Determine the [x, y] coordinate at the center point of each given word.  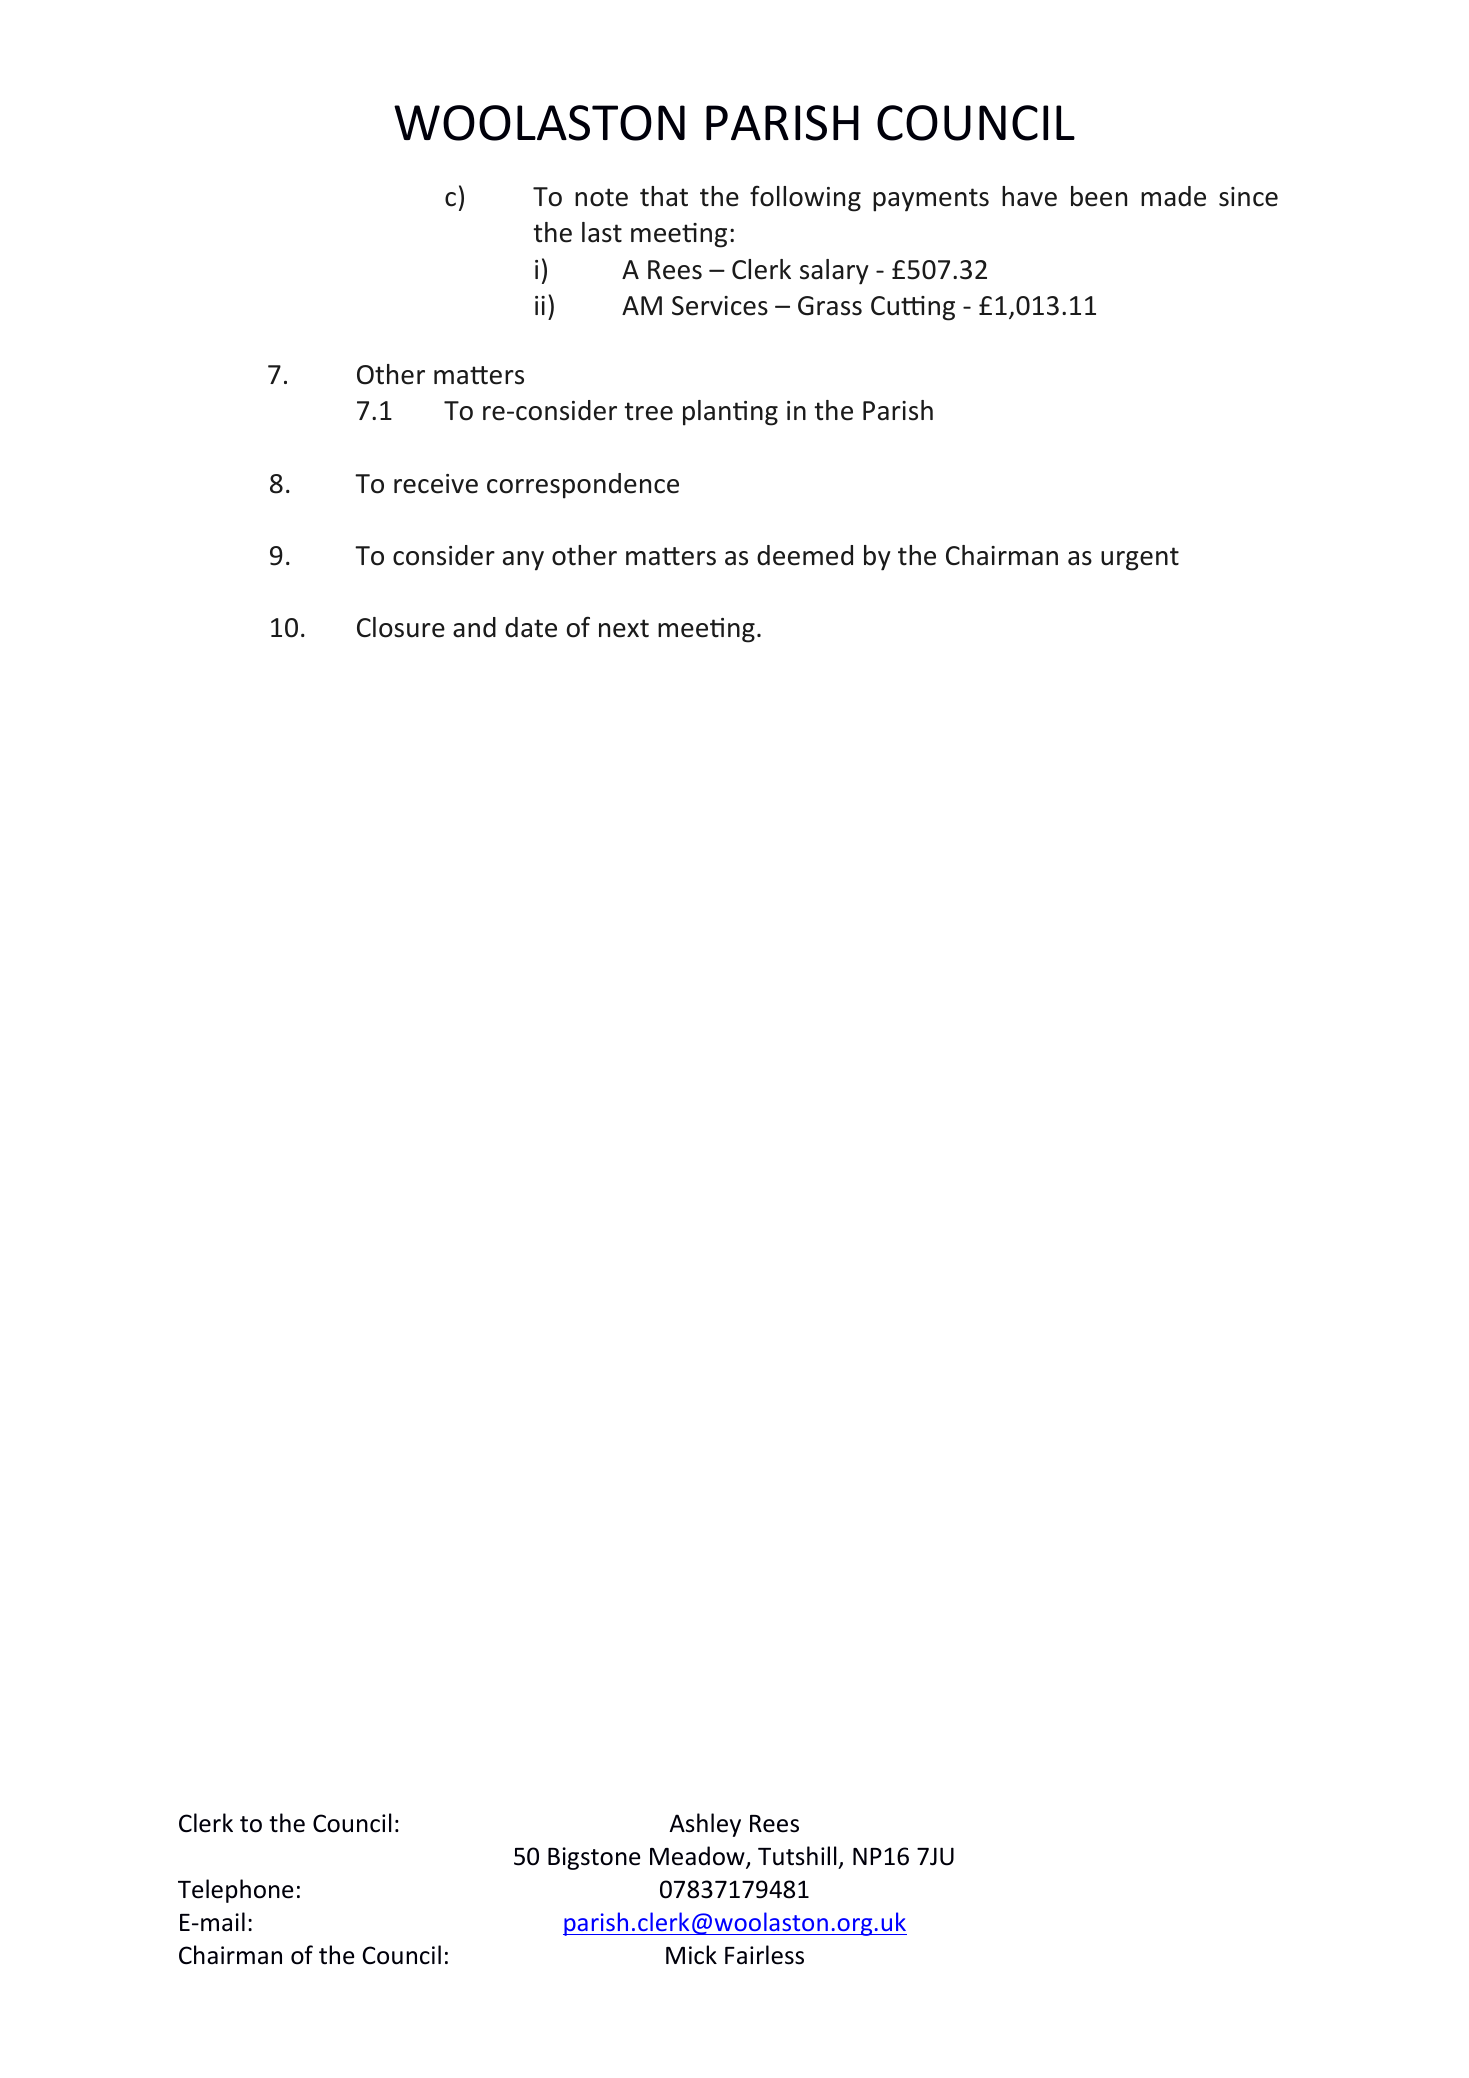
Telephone [235, 1891]
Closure [401, 627]
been [1099, 196]
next [624, 628]
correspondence [583, 486]
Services [720, 306]
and [474, 627]
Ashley [705, 1825]
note [601, 197]
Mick [691, 1955]
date [531, 627]
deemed [805, 555]
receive [436, 484]
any [523, 561]
